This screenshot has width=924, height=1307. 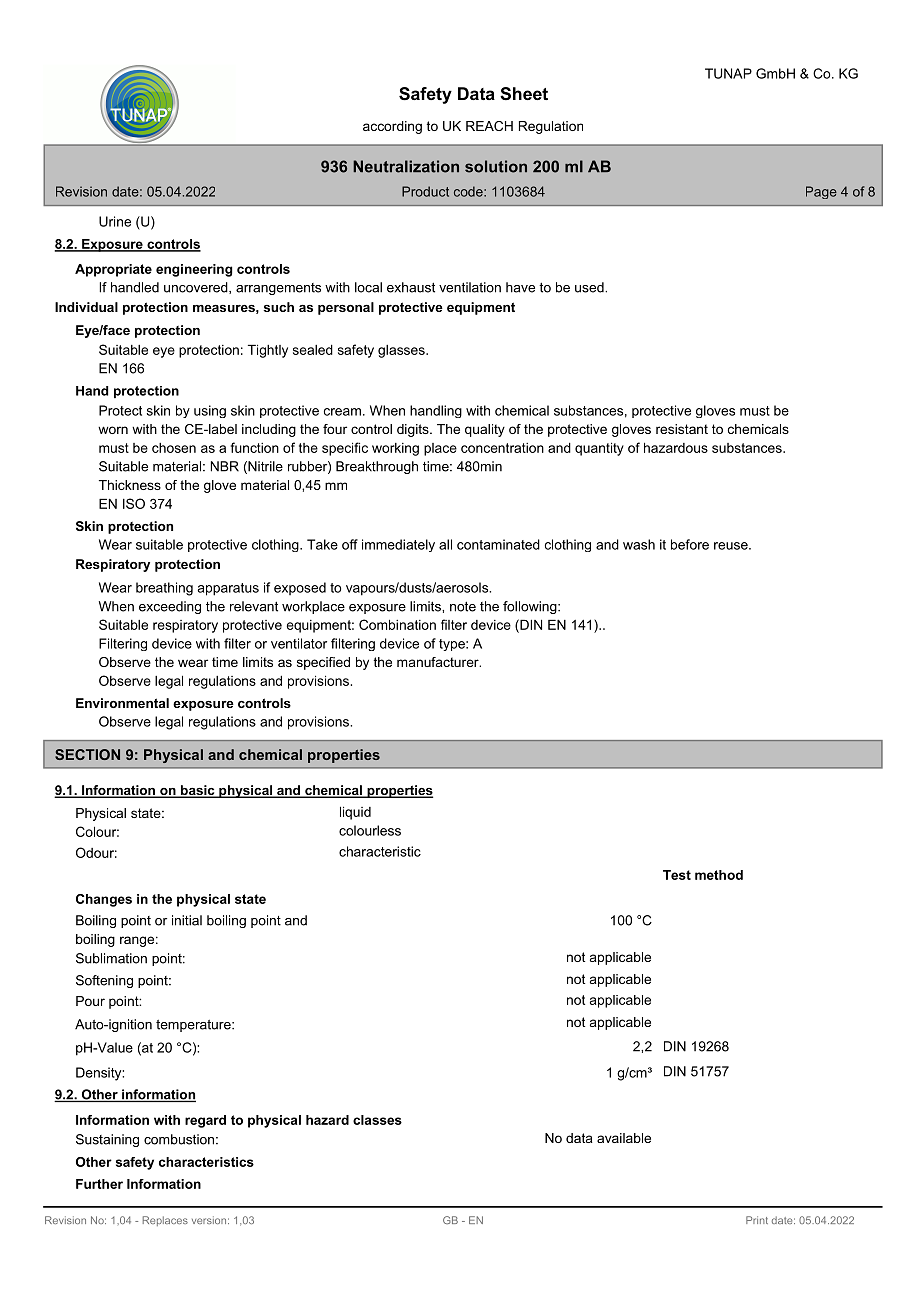 I want to click on manufacturer, so click(x=439, y=662).
